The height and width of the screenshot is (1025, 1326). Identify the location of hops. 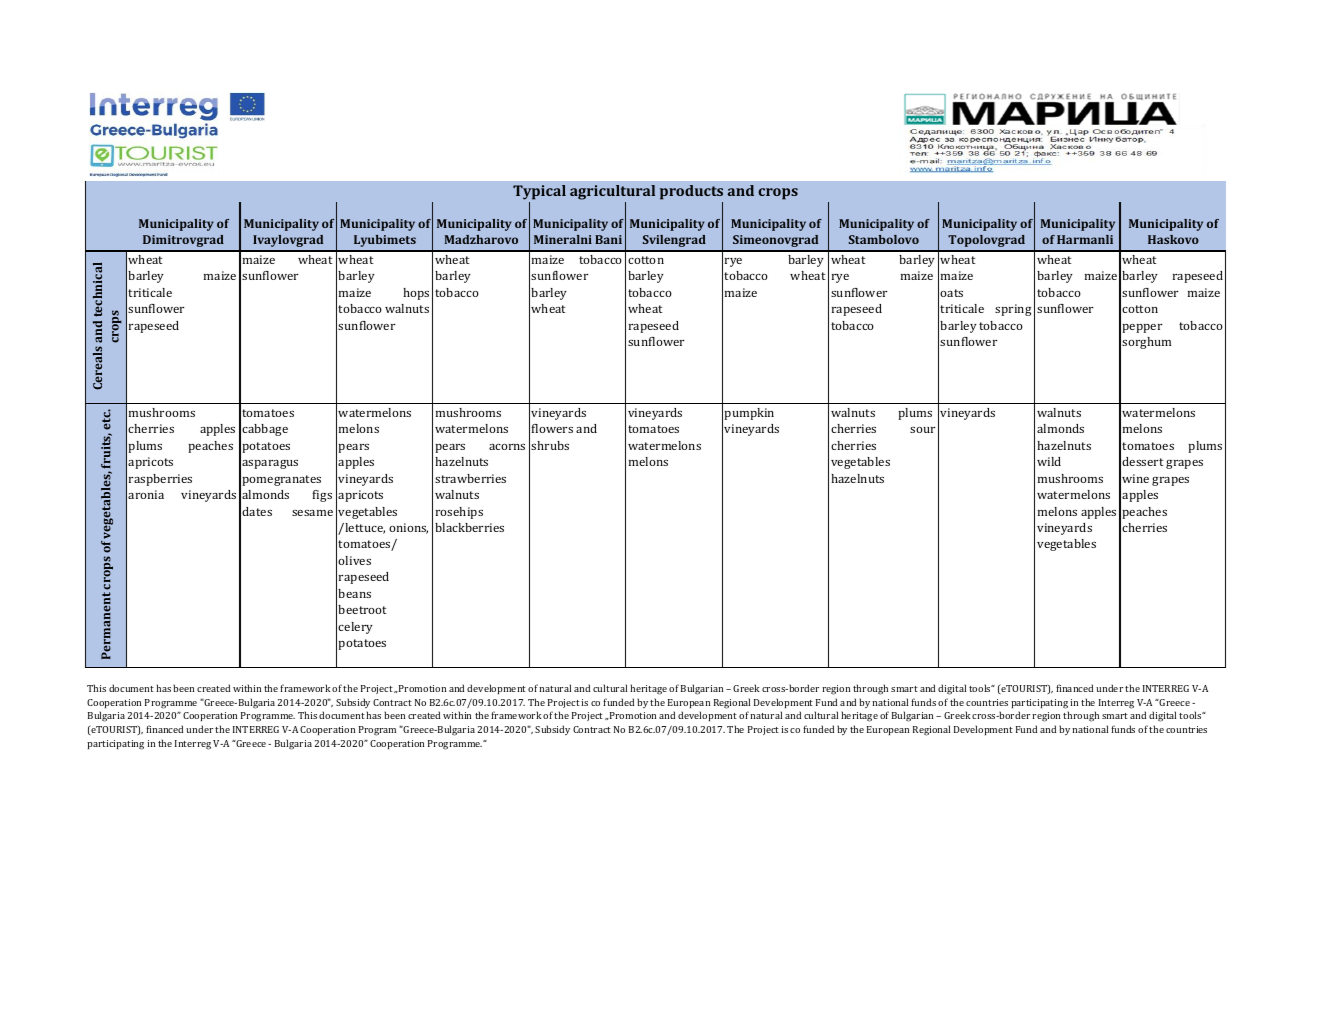
(416, 294).
